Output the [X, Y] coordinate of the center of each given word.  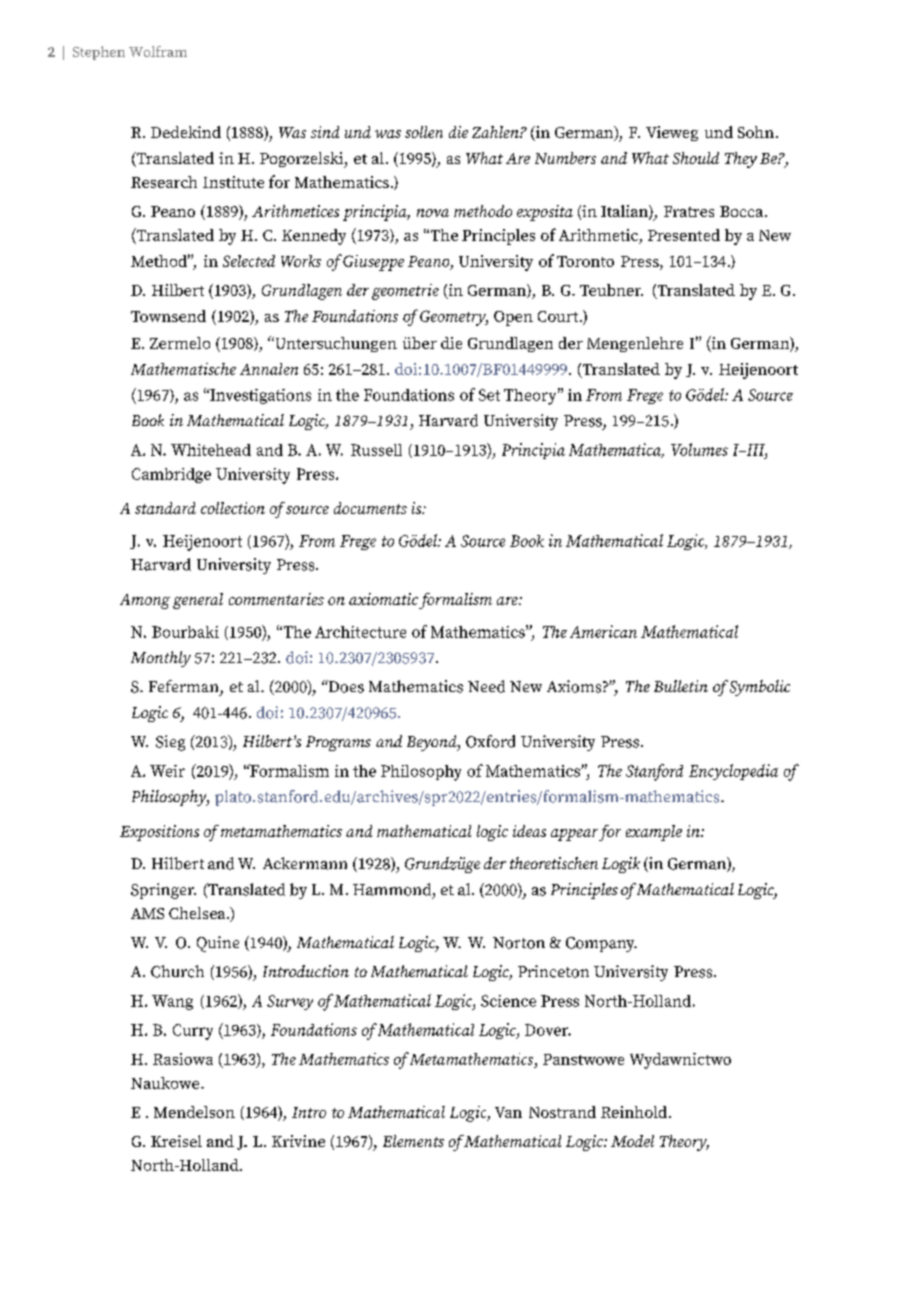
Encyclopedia [733, 772]
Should [696, 158]
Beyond [433, 743]
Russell [376, 450]
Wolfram [158, 51]
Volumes [699, 449]
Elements [413, 1141]
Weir [167, 771]
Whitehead [211, 450]
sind [325, 132]
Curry [193, 1032]
